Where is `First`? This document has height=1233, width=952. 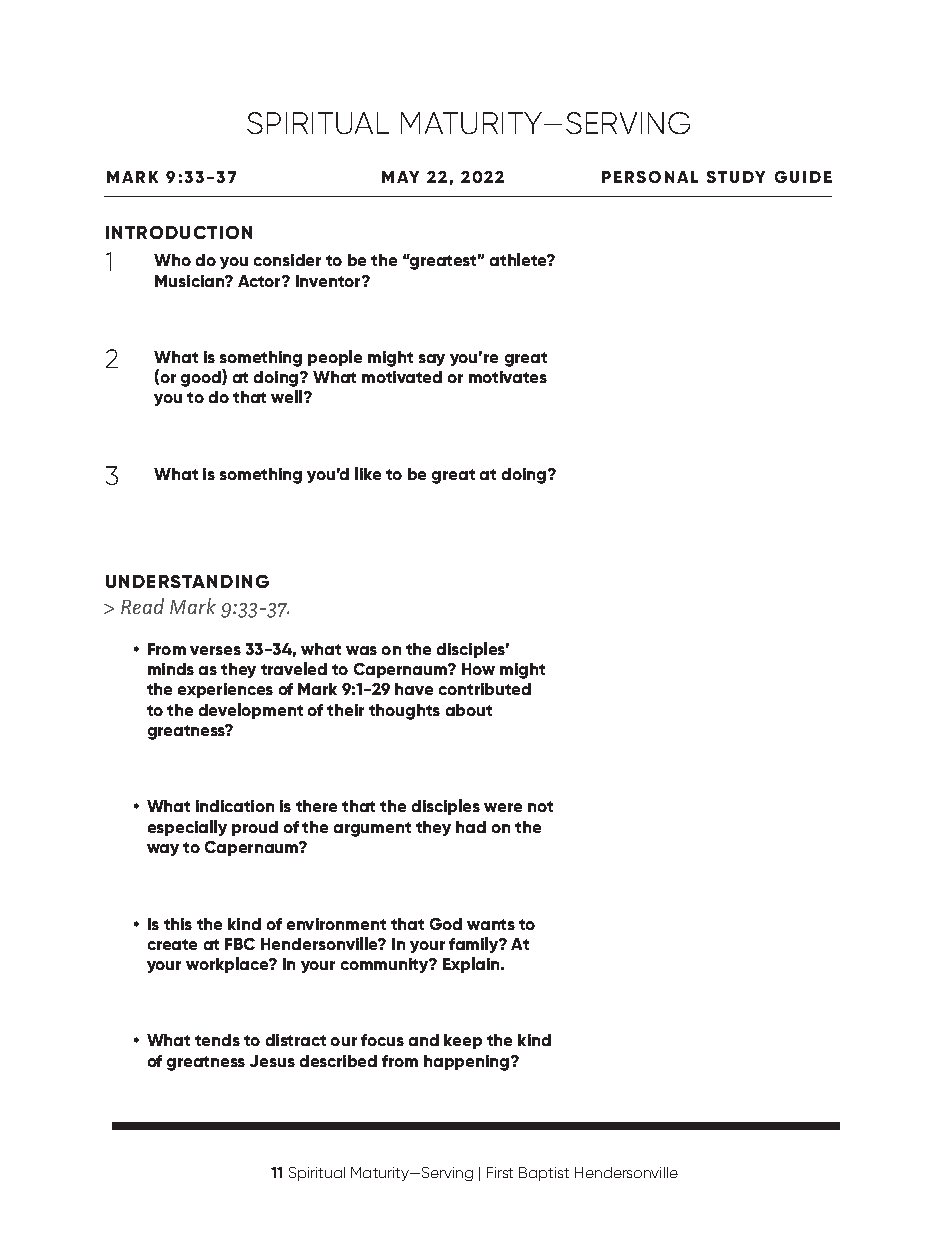
First is located at coordinates (500, 1172).
